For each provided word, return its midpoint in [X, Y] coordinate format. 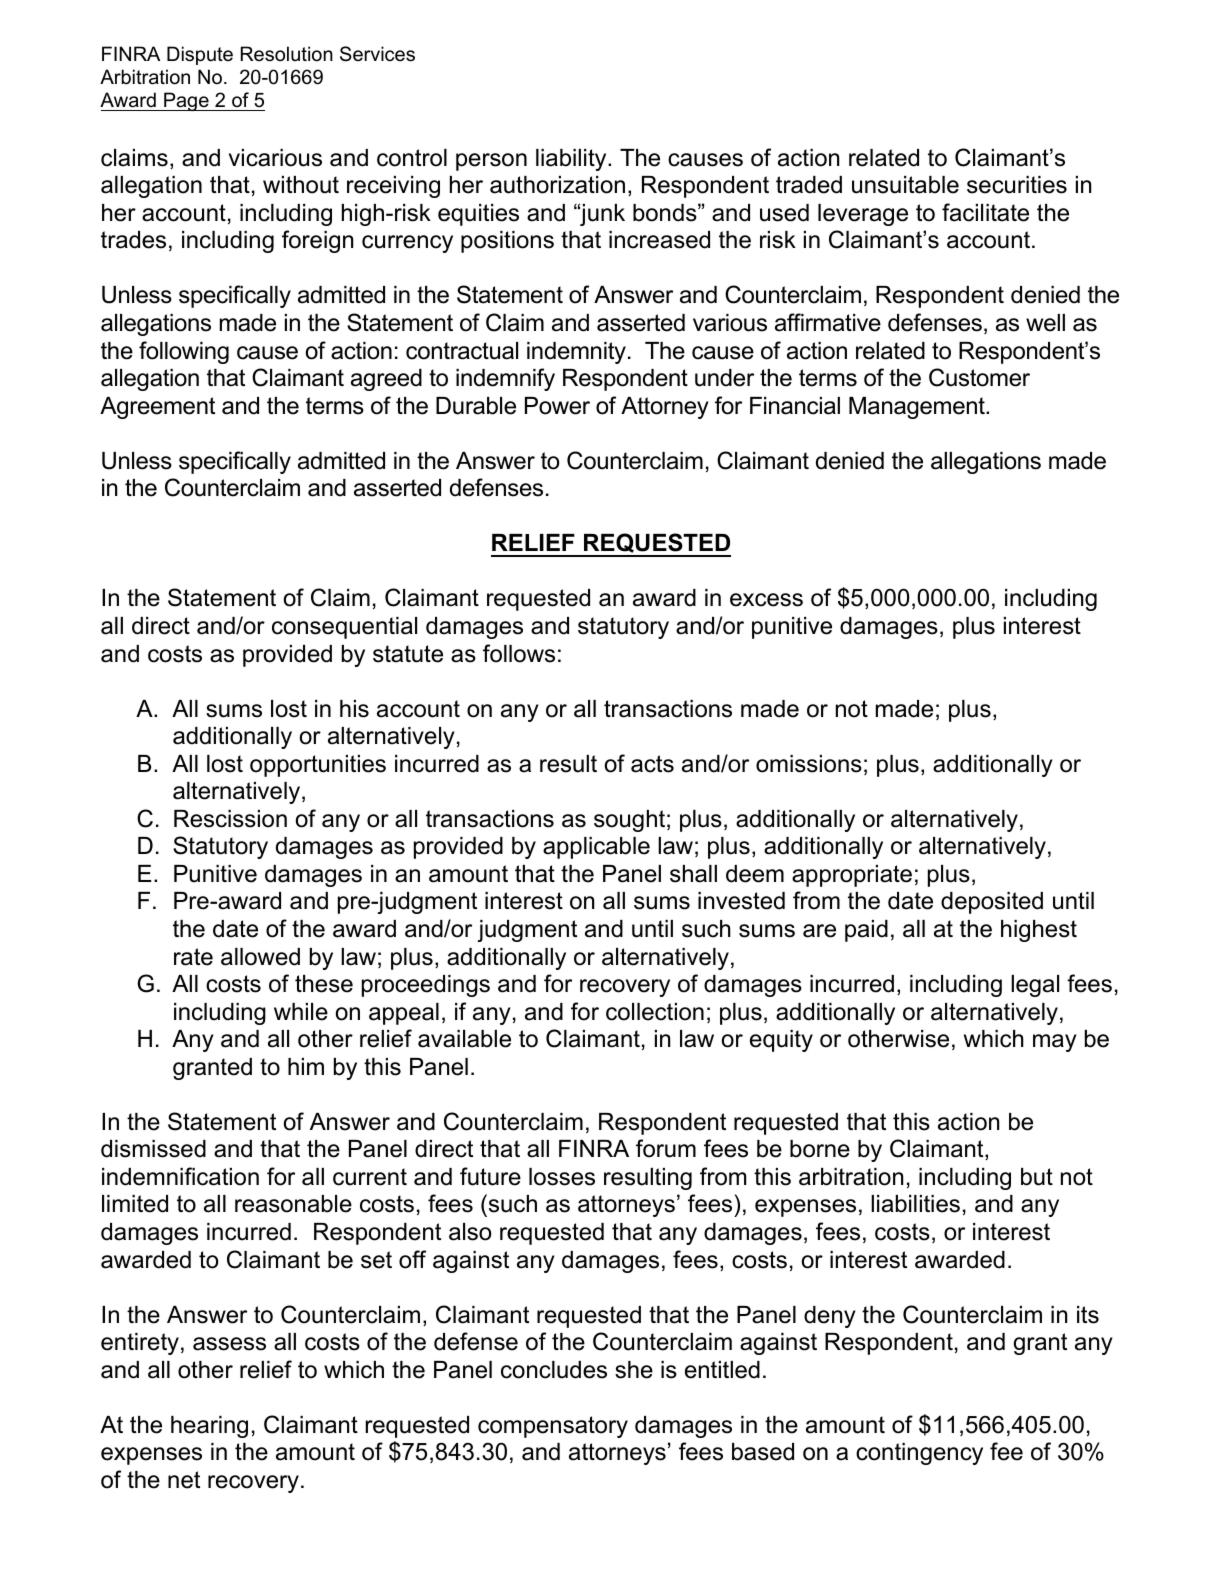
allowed [260, 957]
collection [655, 1012]
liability [572, 160]
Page [186, 101]
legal [1035, 986]
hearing [209, 1427]
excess [766, 600]
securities [1017, 185]
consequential [344, 628]
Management [918, 408]
